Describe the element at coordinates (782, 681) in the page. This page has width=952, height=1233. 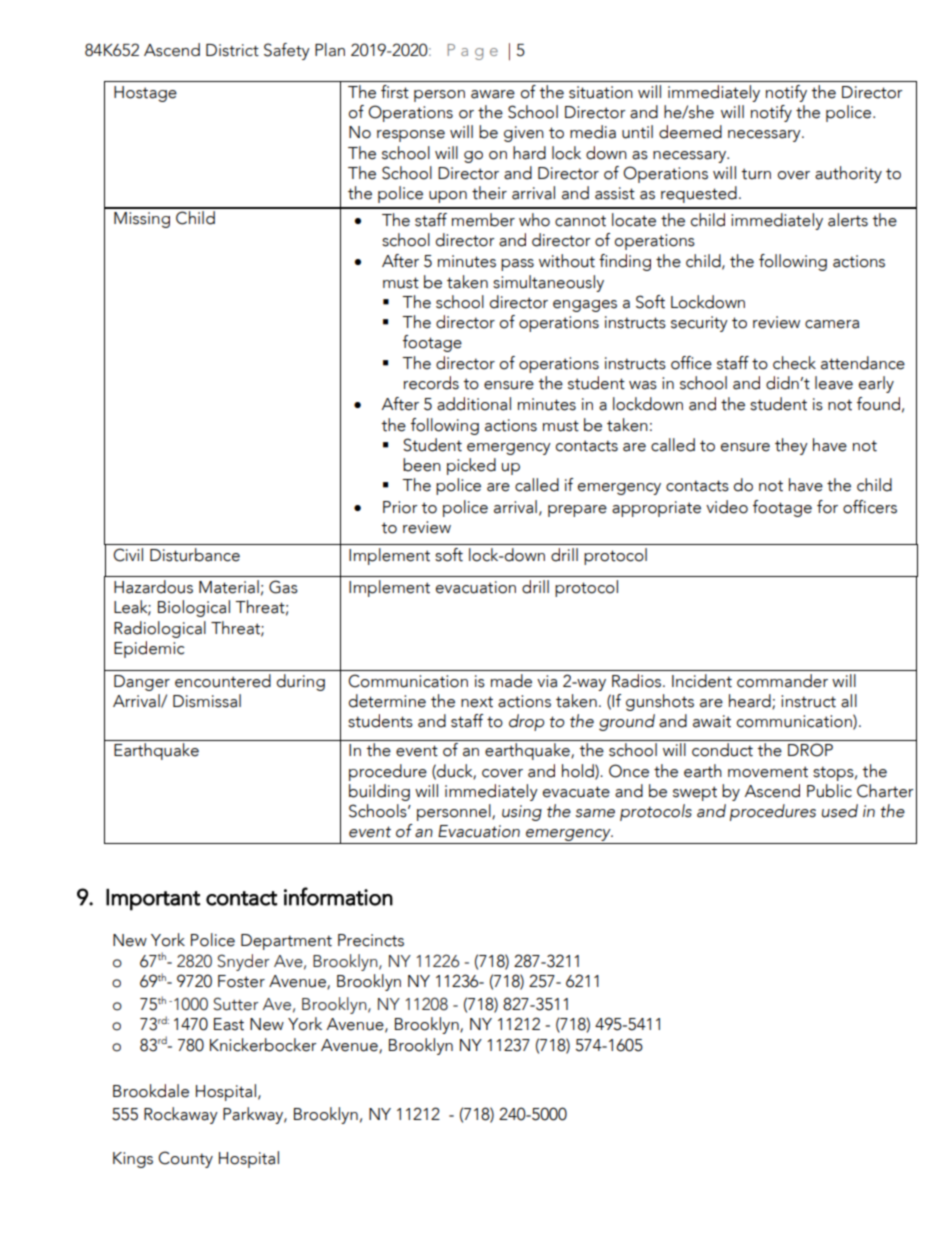
I see `commander` at that location.
